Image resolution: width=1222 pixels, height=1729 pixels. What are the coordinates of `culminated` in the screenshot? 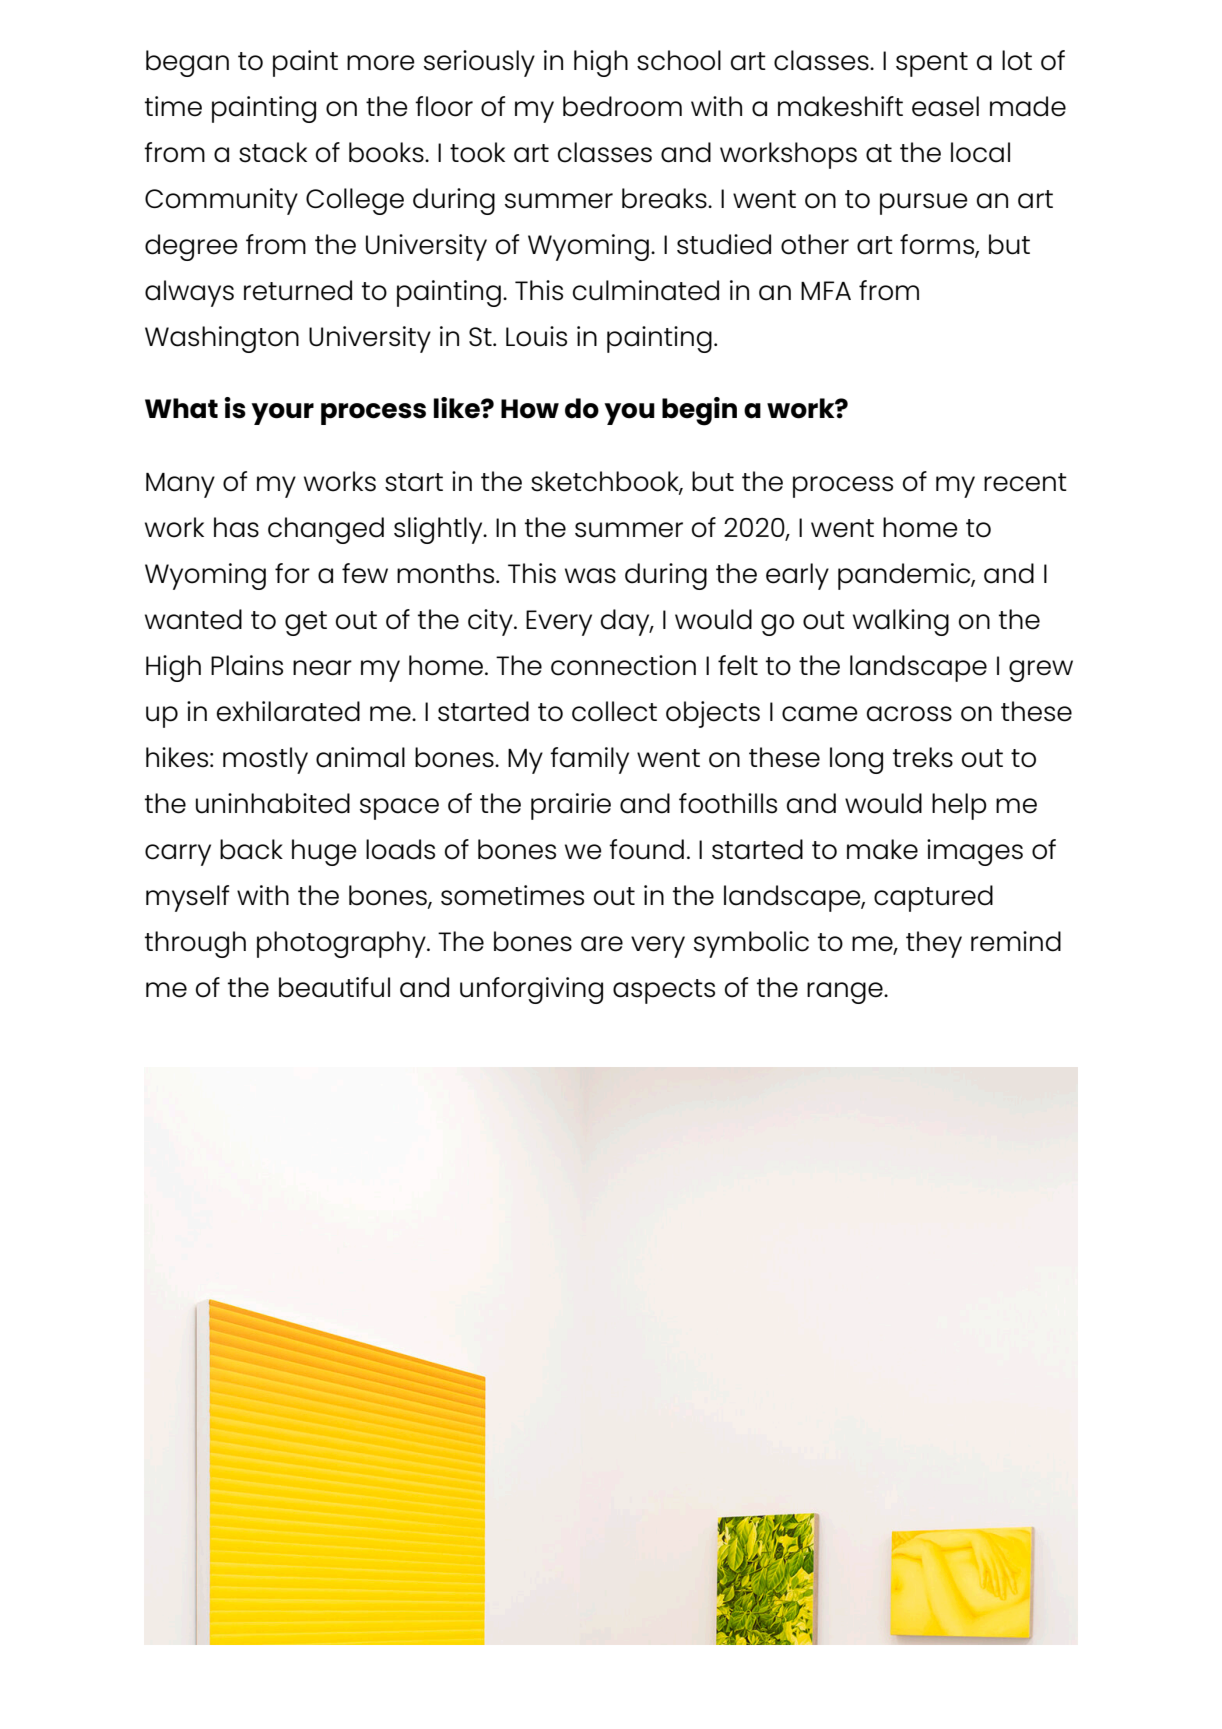 It's located at (646, 290).
